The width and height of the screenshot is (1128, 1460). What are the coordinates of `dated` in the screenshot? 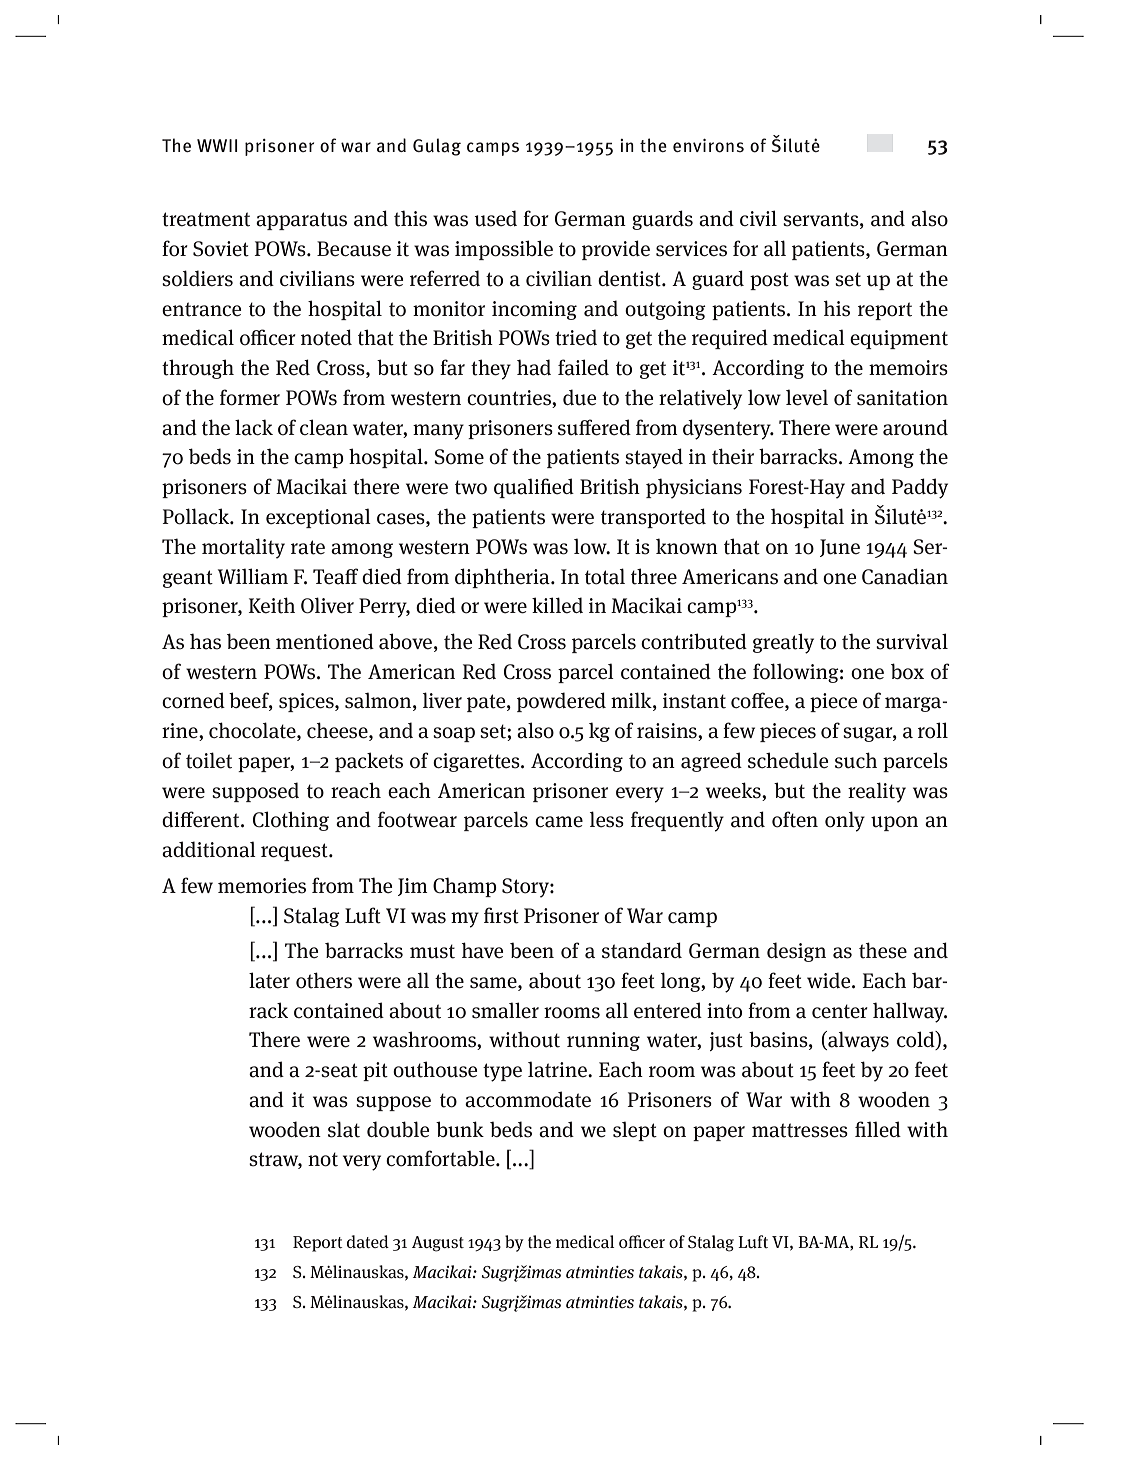 It's located at (368, 1242).
